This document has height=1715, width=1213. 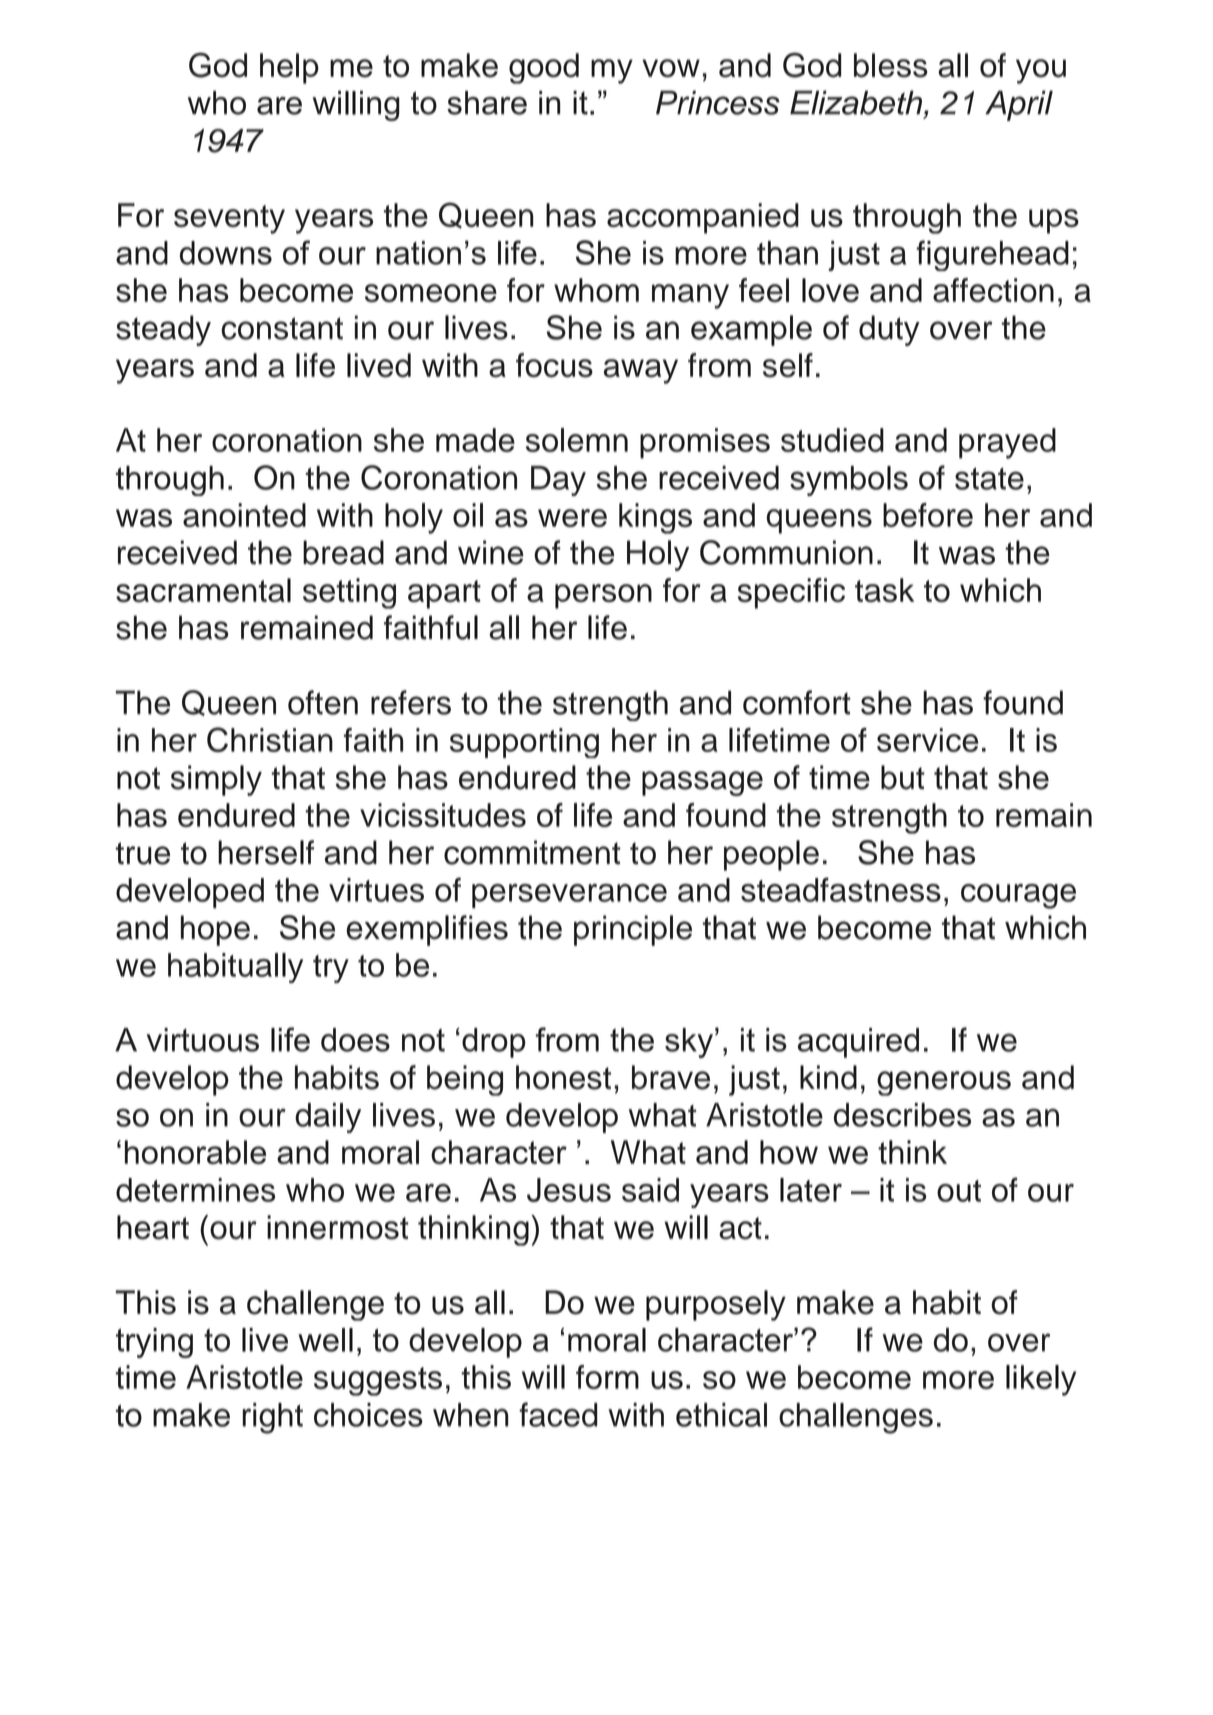 I want to click on form, so click(x=607, y=1377).
